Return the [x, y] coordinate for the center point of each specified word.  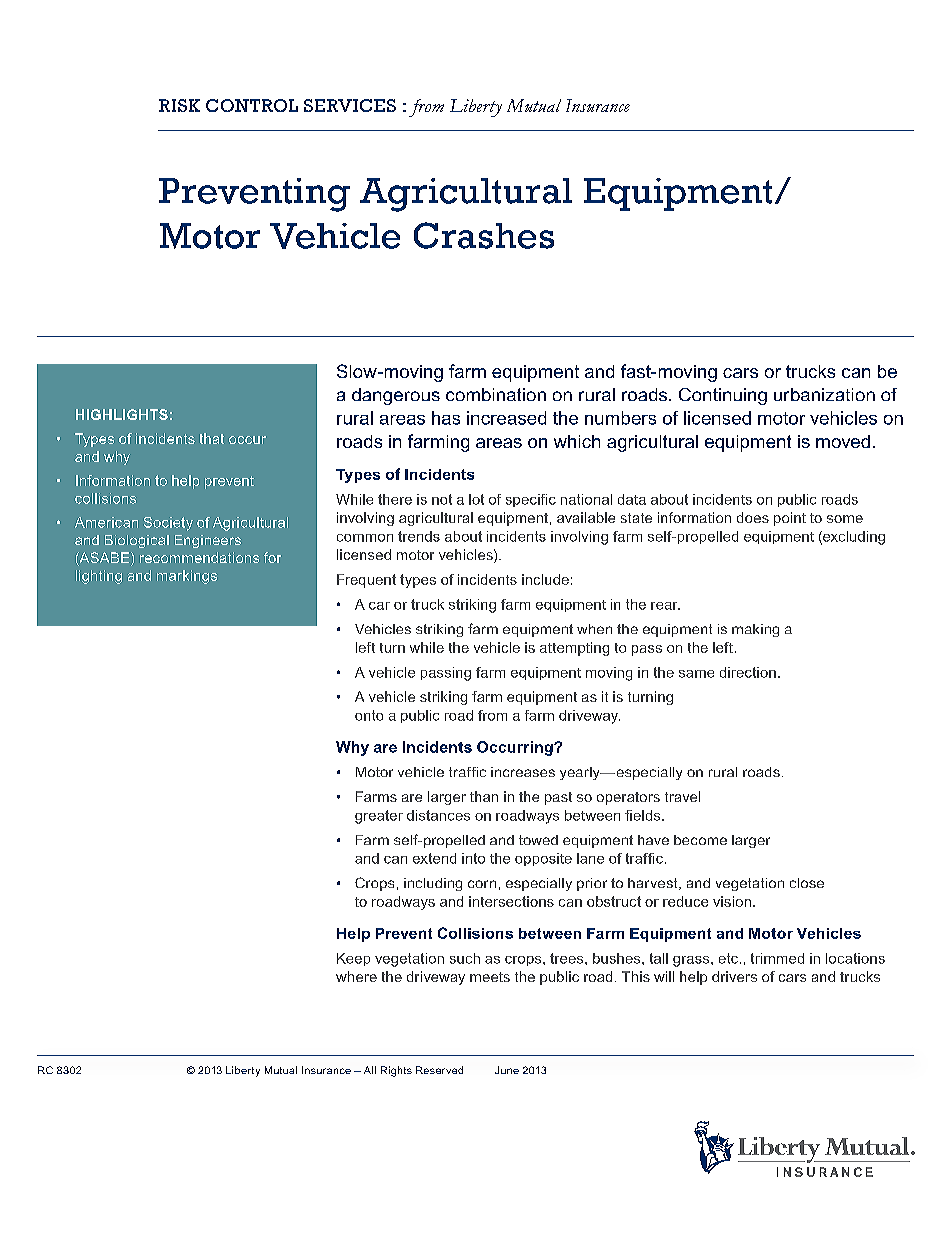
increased [506, 418]
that [212, 438]
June [507, 1070]
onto [369, 715]
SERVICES [350, 105]
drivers [734, 976]
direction [748, 672]
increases [523, 772]
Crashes [484, 235]
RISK [179, 105]
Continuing [723, 396]
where [356, 976]
